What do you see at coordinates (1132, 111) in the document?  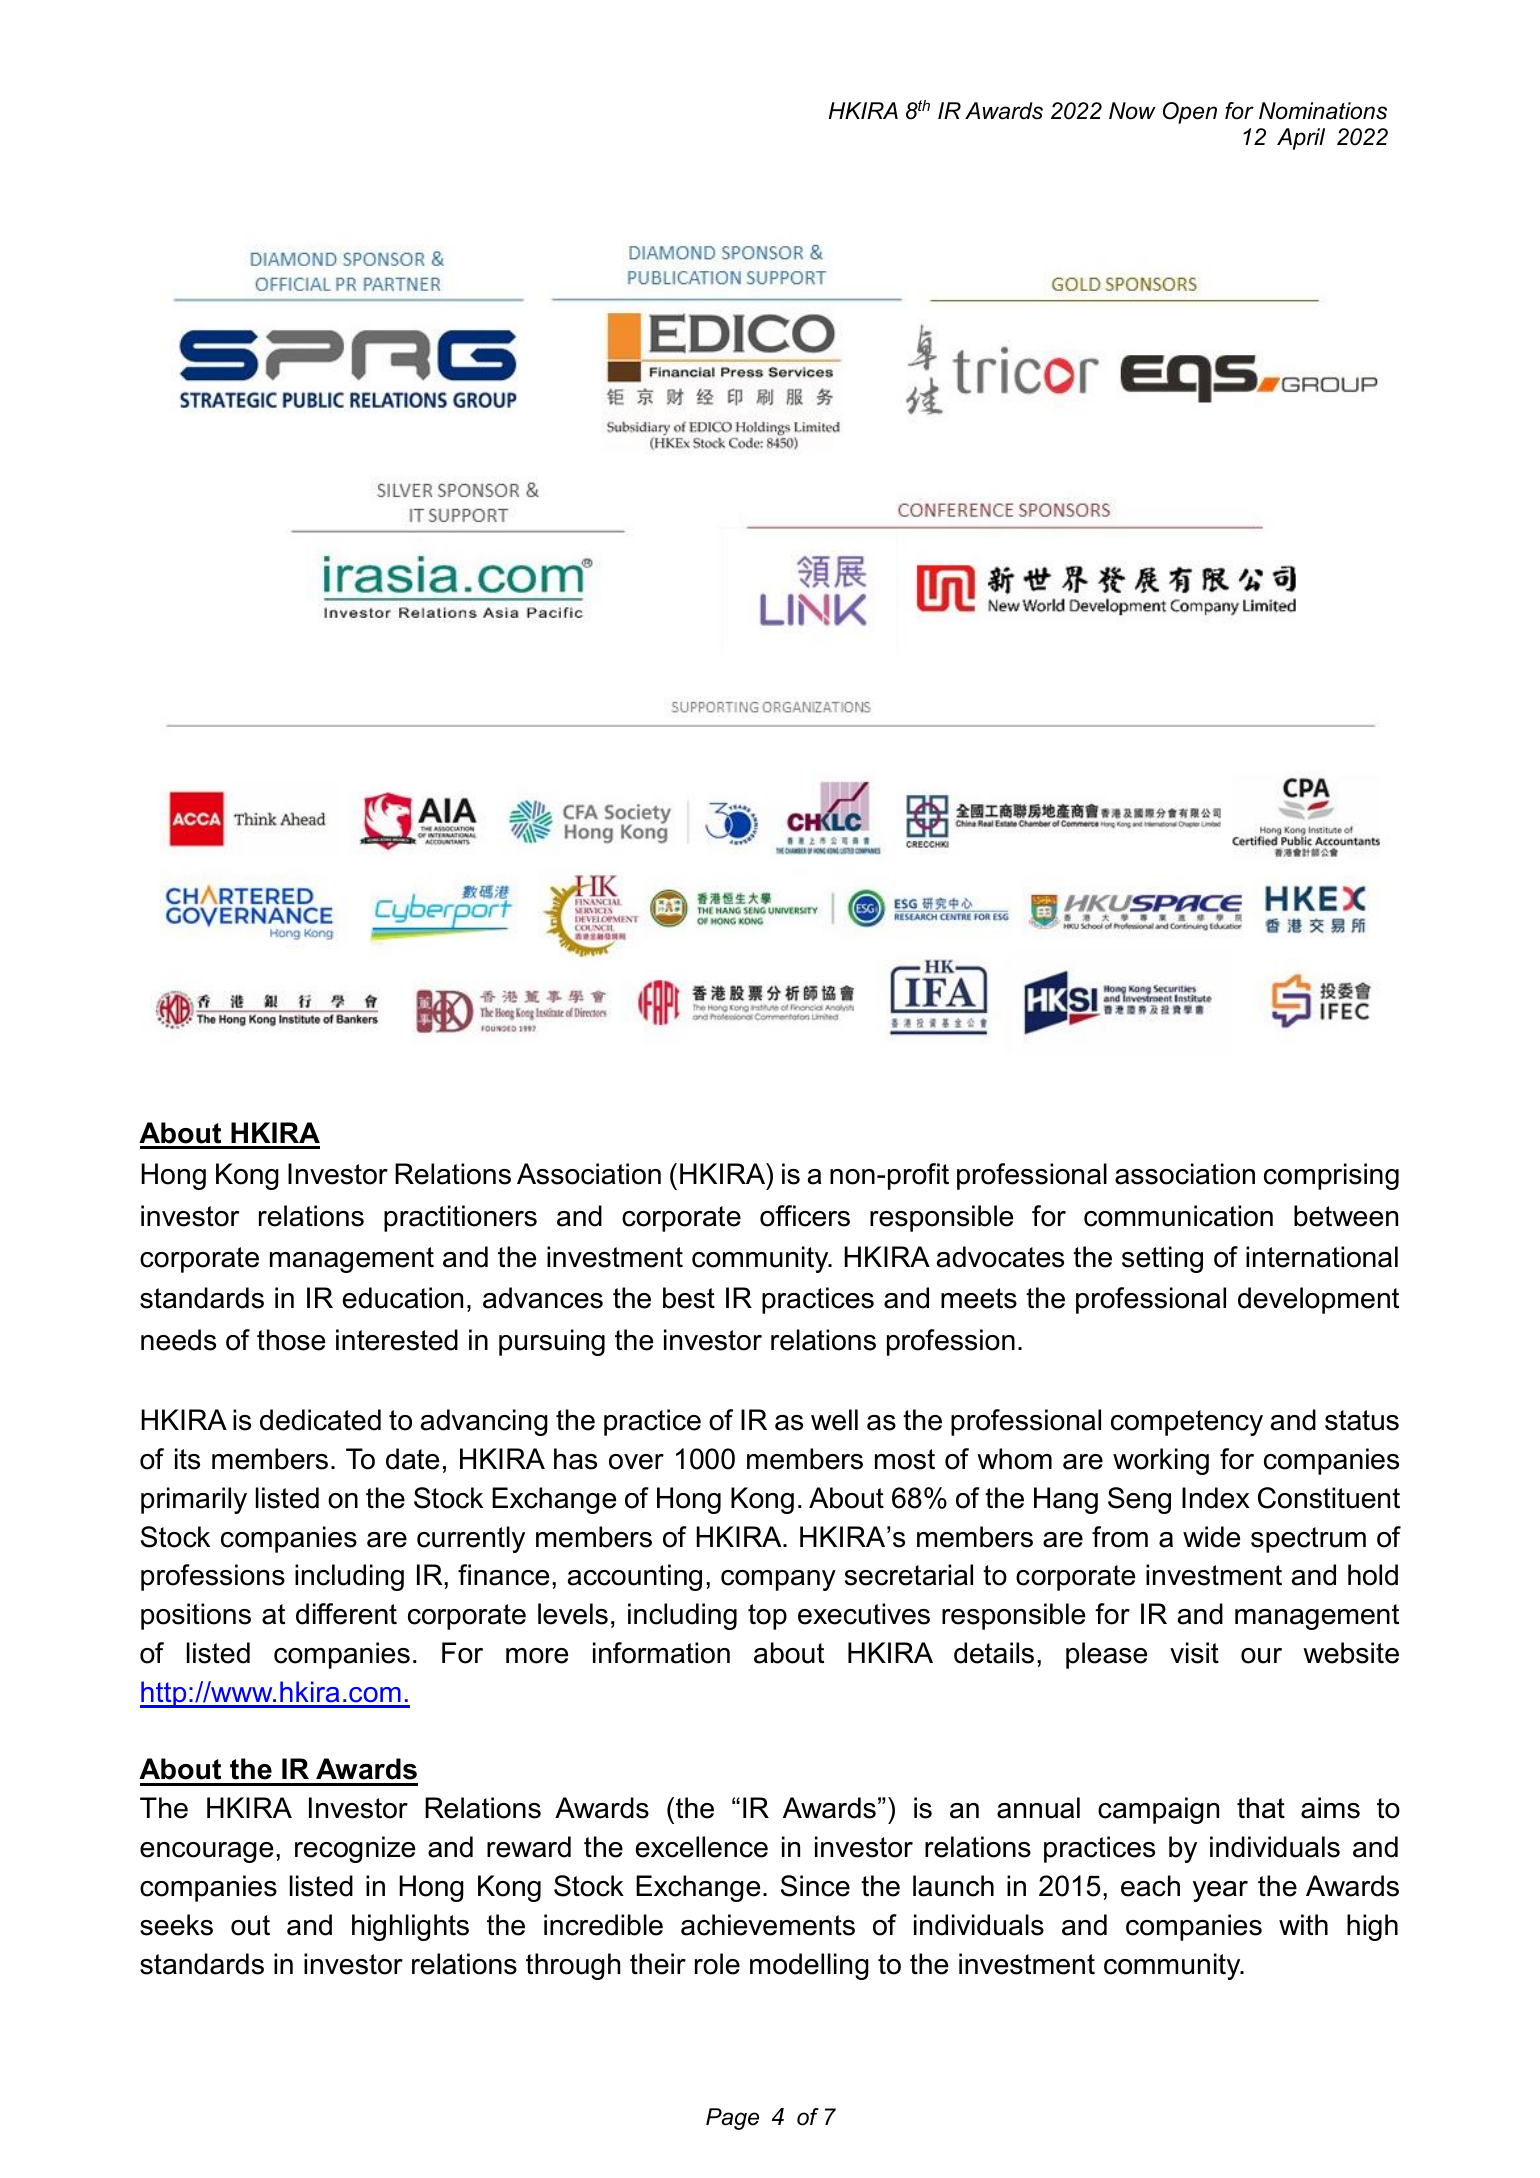 I see `Now` at bounding box center [1132, 111].
